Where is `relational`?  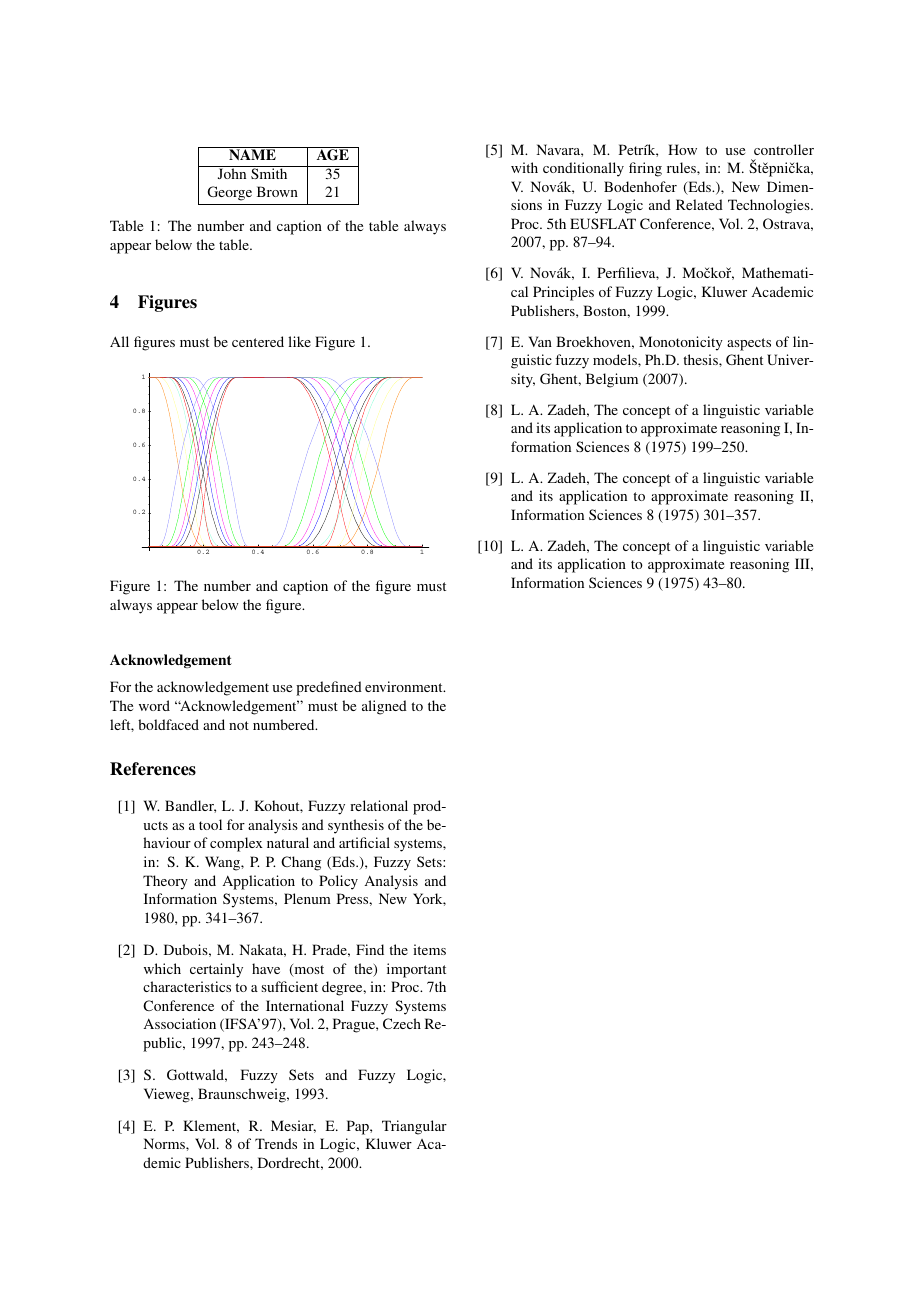 relational is located at coordinates (379, 805).
